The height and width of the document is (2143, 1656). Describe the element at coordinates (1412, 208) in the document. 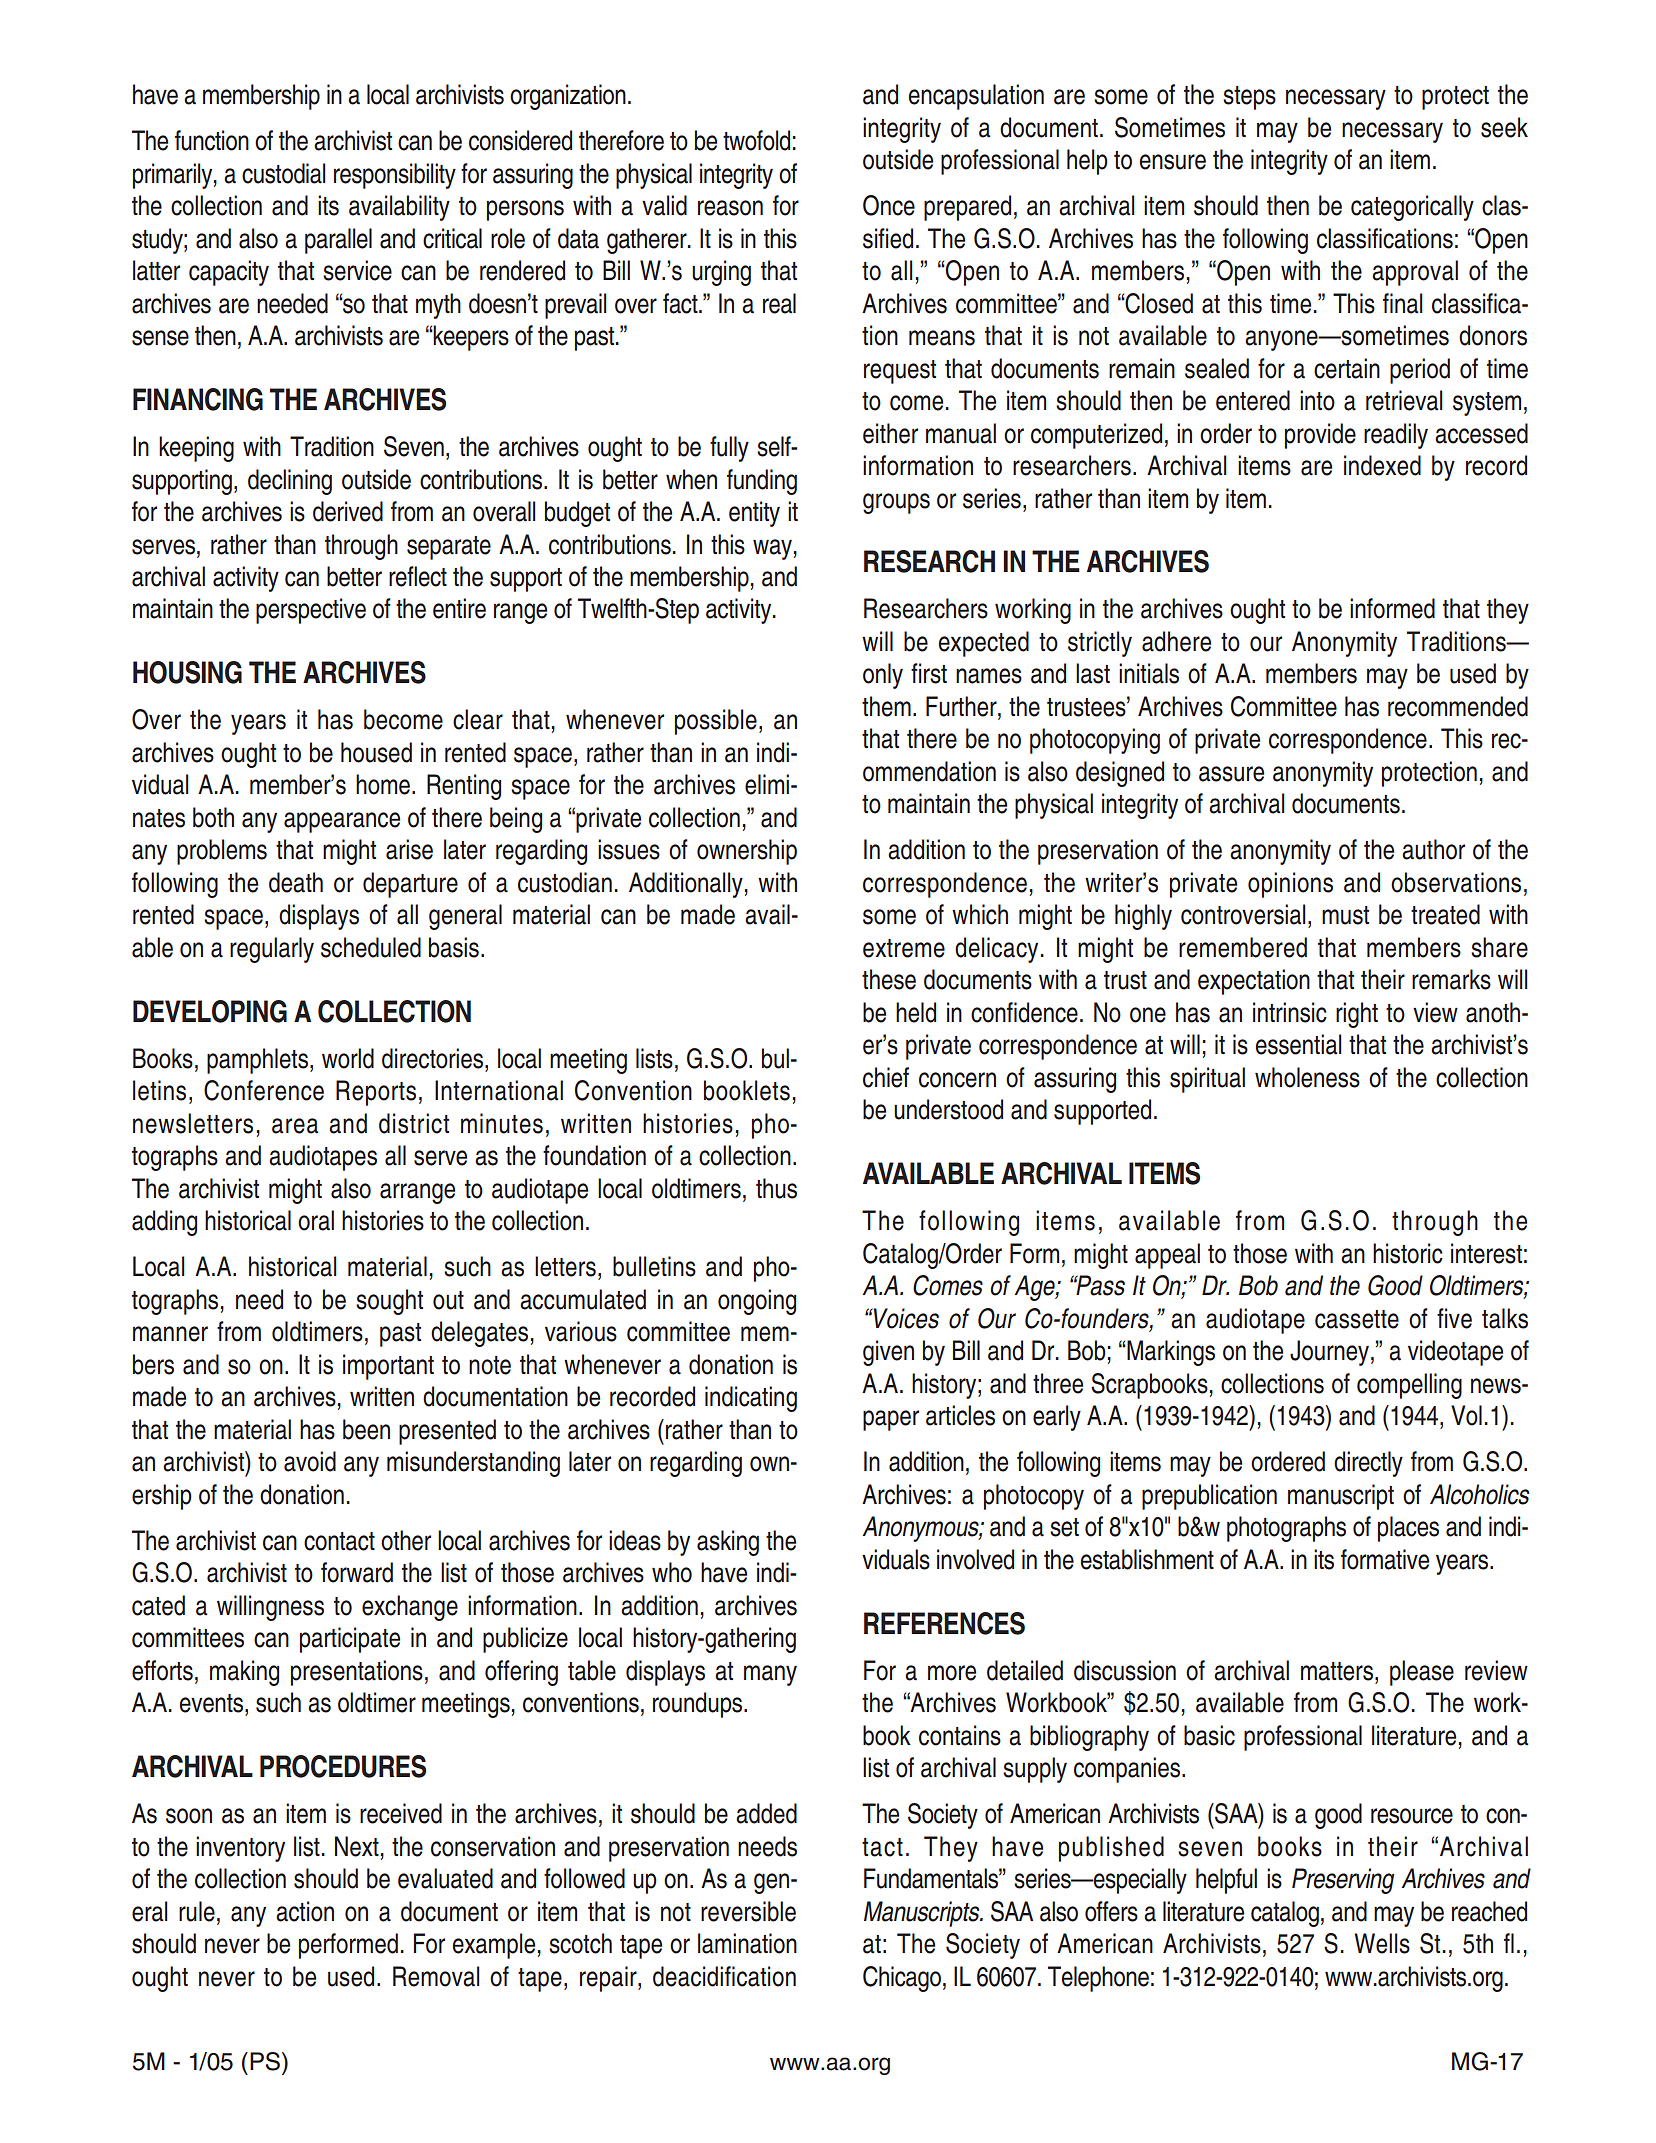

I see `categorically` at that location.
